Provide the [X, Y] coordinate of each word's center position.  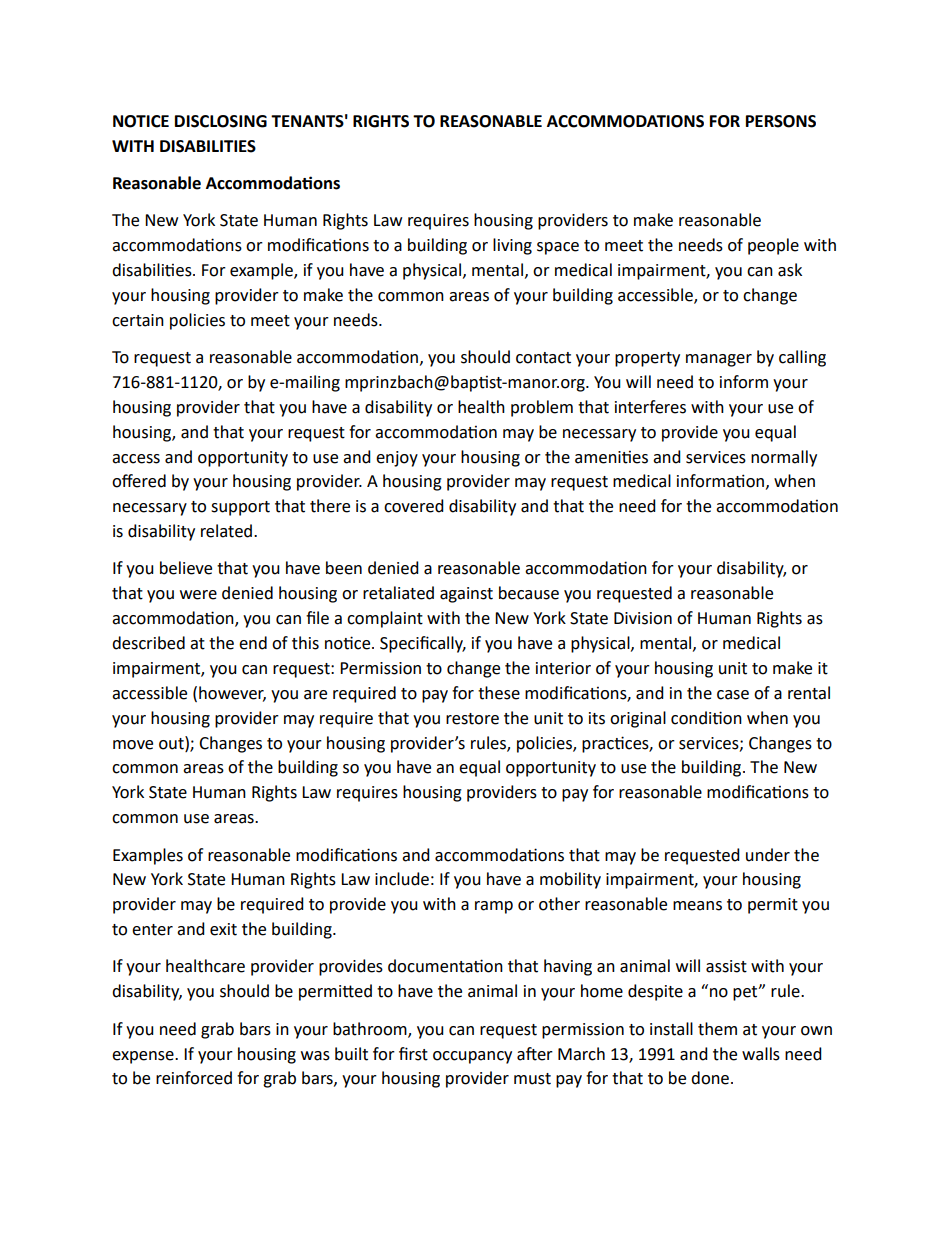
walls [761, 1054]
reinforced [194, 1078]
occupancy [472, 1057]
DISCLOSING [221, 121]
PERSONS [781, 121]
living [512, 246]
